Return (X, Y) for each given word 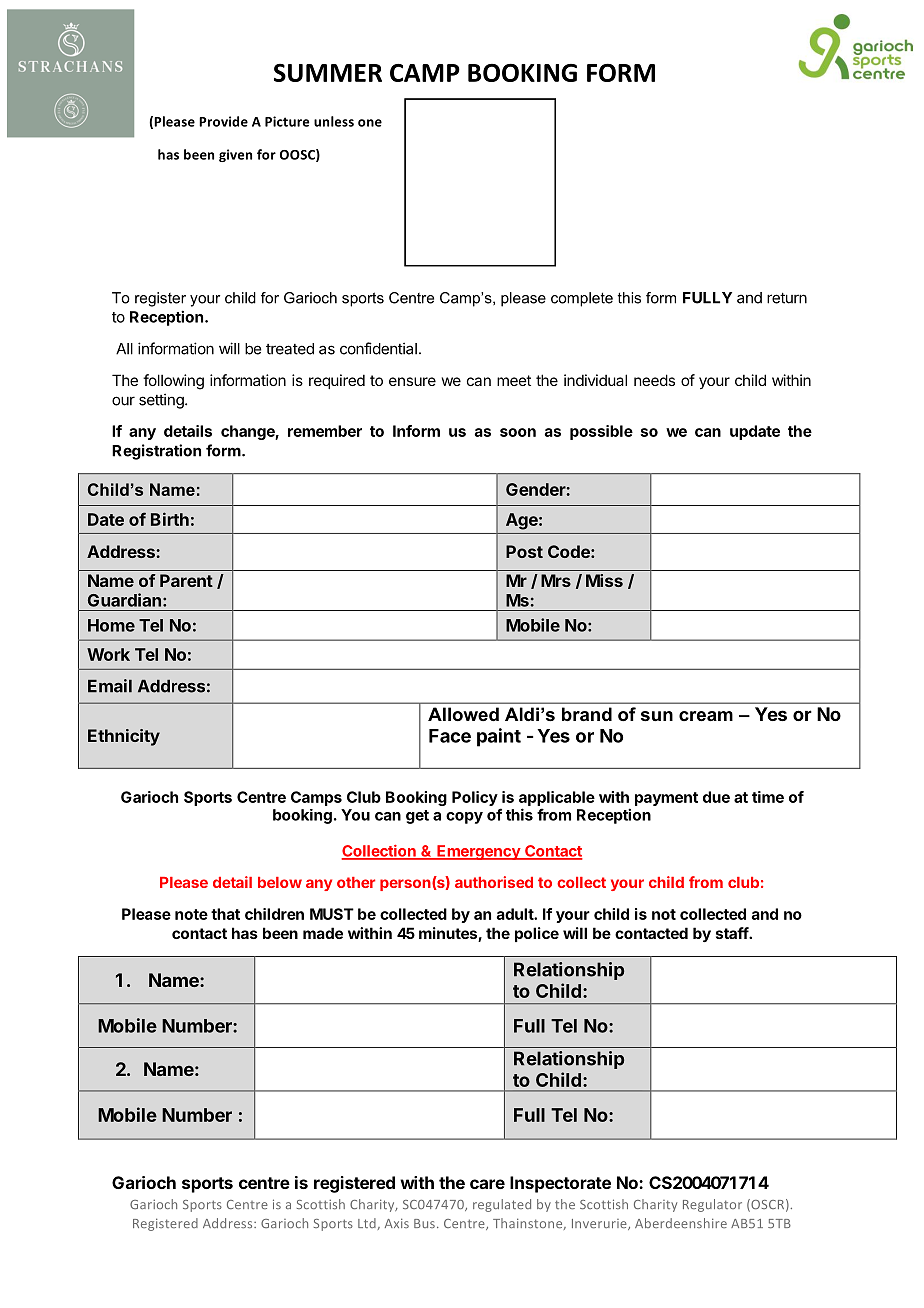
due (716, 797)
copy (464, 818)
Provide (223, 121)
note (191, 914)
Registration (156, 452)
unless (334, 121)
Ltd (367, 1223)
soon (518, 432)
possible (601, 432)
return (787, 298)
